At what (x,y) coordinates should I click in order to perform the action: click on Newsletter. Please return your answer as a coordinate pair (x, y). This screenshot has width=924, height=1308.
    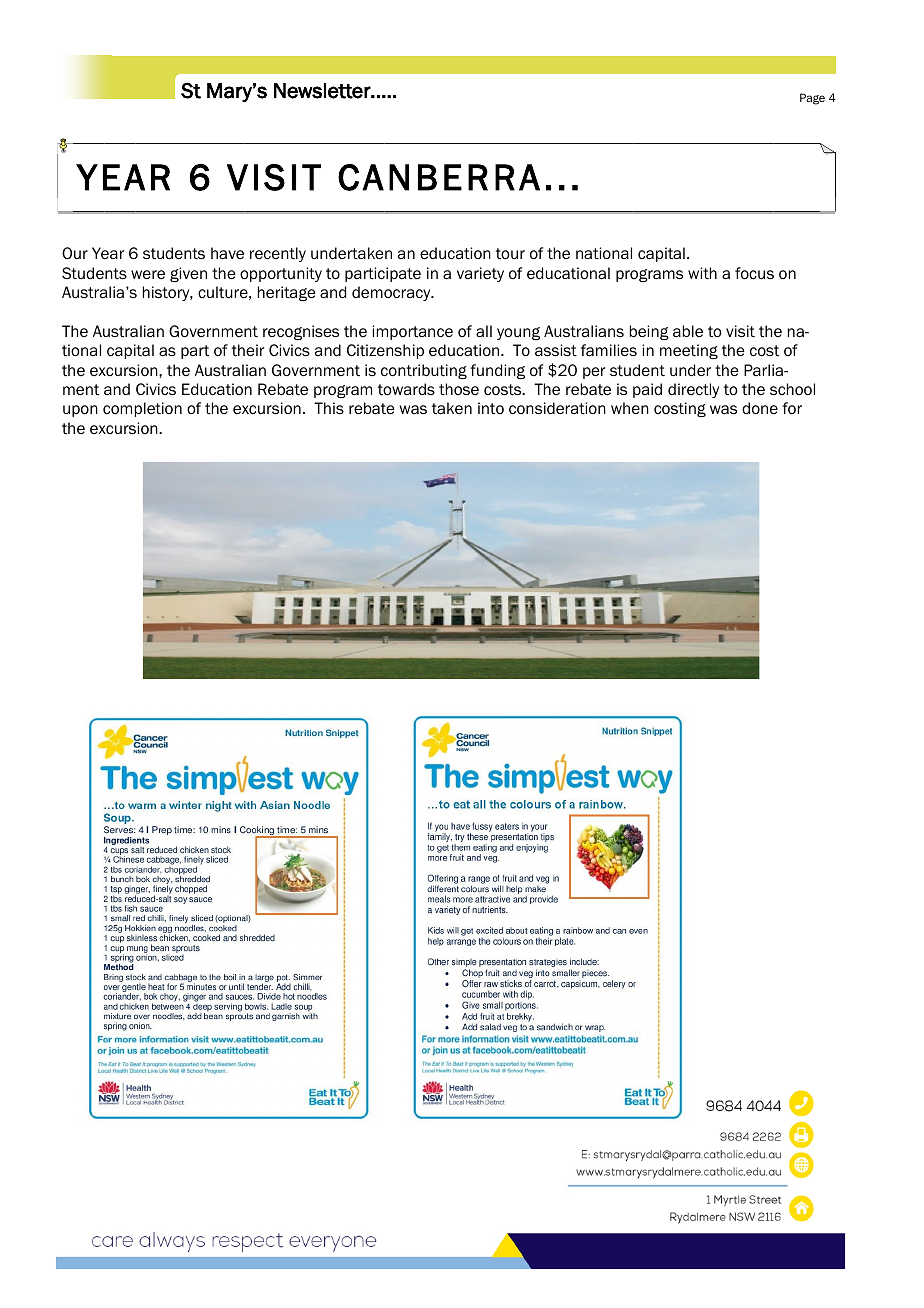
    Looking at the image, I should click on (323, 91).
